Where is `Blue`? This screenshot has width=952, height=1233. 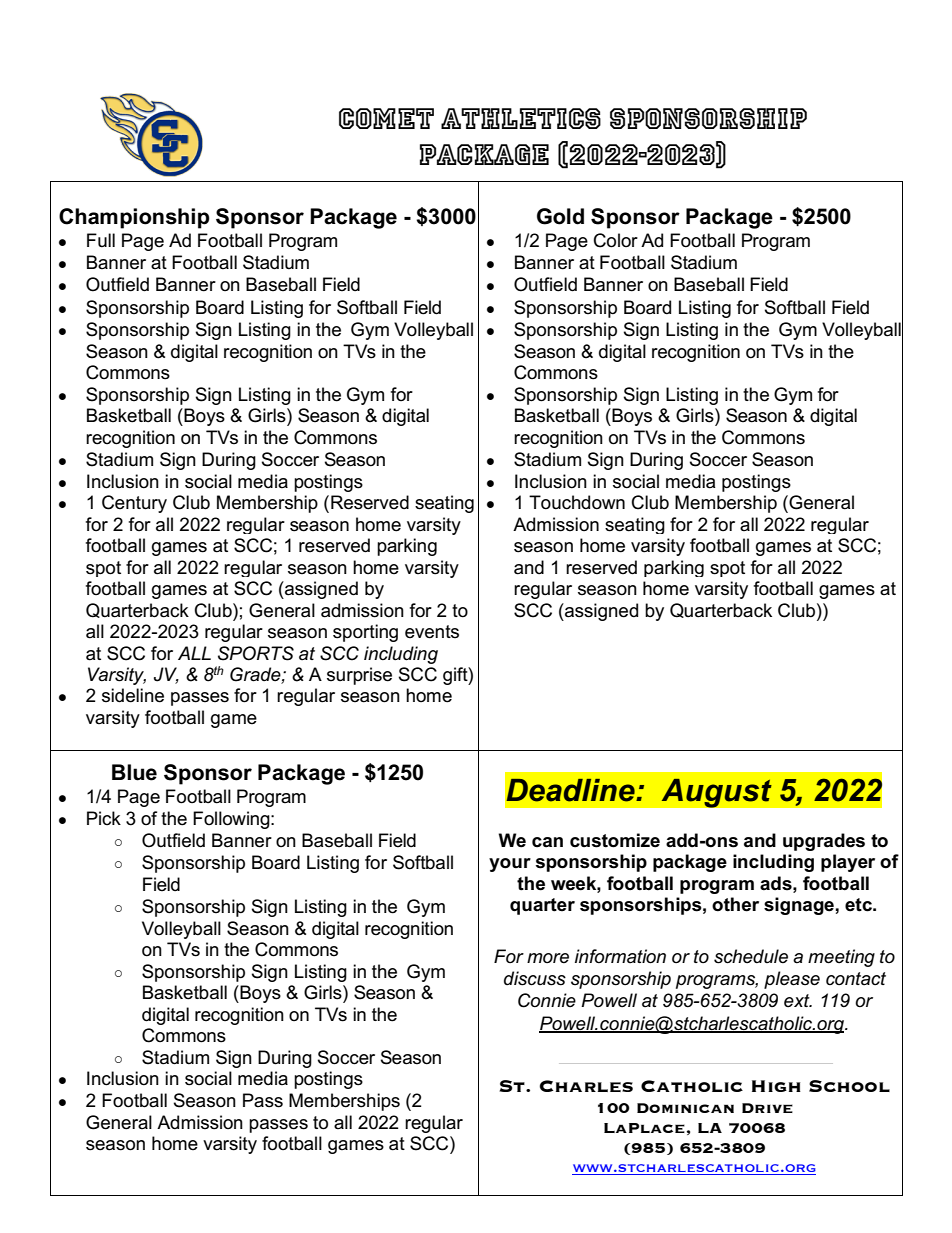
Blue is located at coordinates (134, 772).
